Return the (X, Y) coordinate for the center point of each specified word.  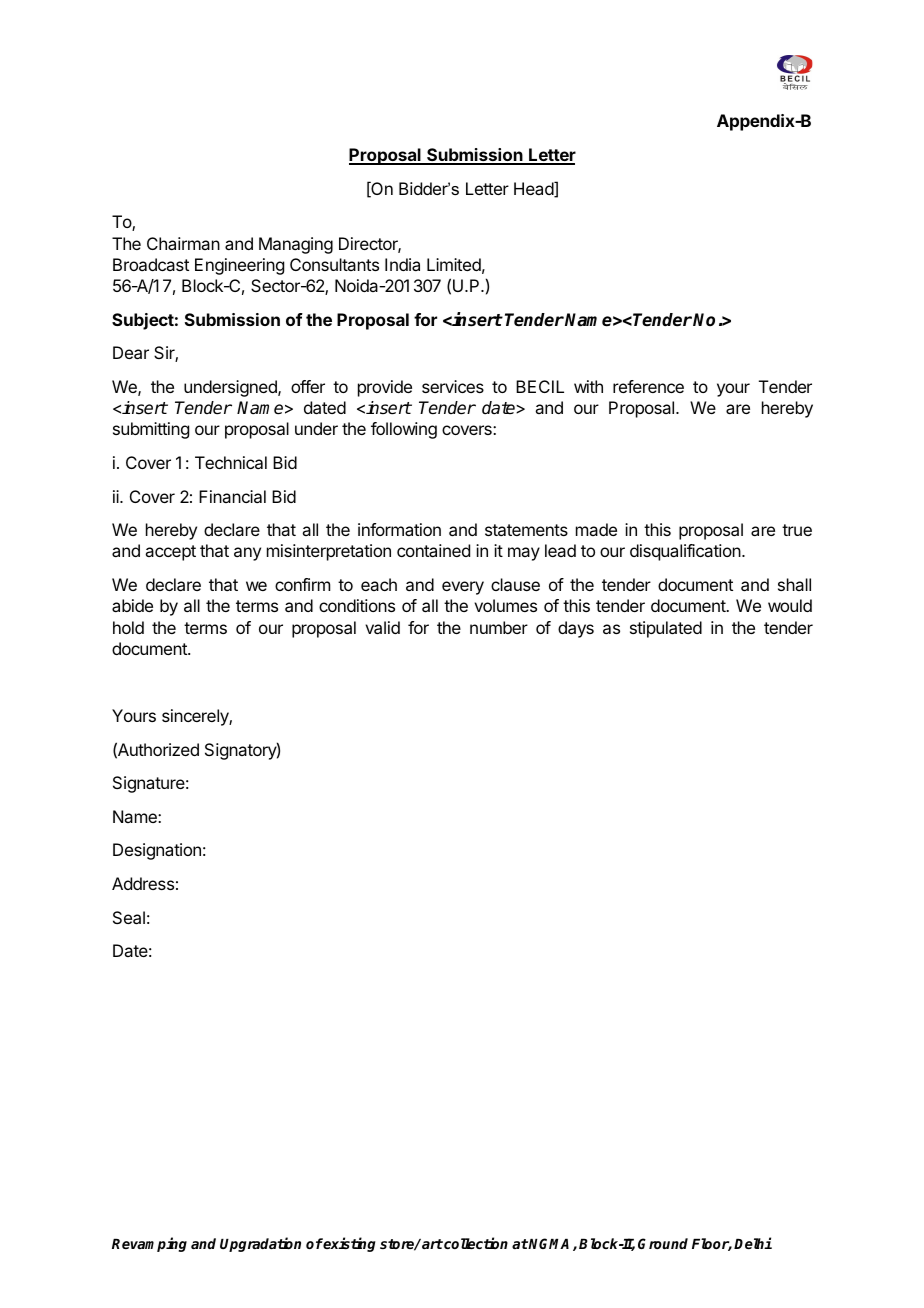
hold (128, 627)
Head (534, 189)
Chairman (183, 243)
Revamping (149, 1244)
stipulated (666, 629)
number (499, 627)
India (402, 264)
